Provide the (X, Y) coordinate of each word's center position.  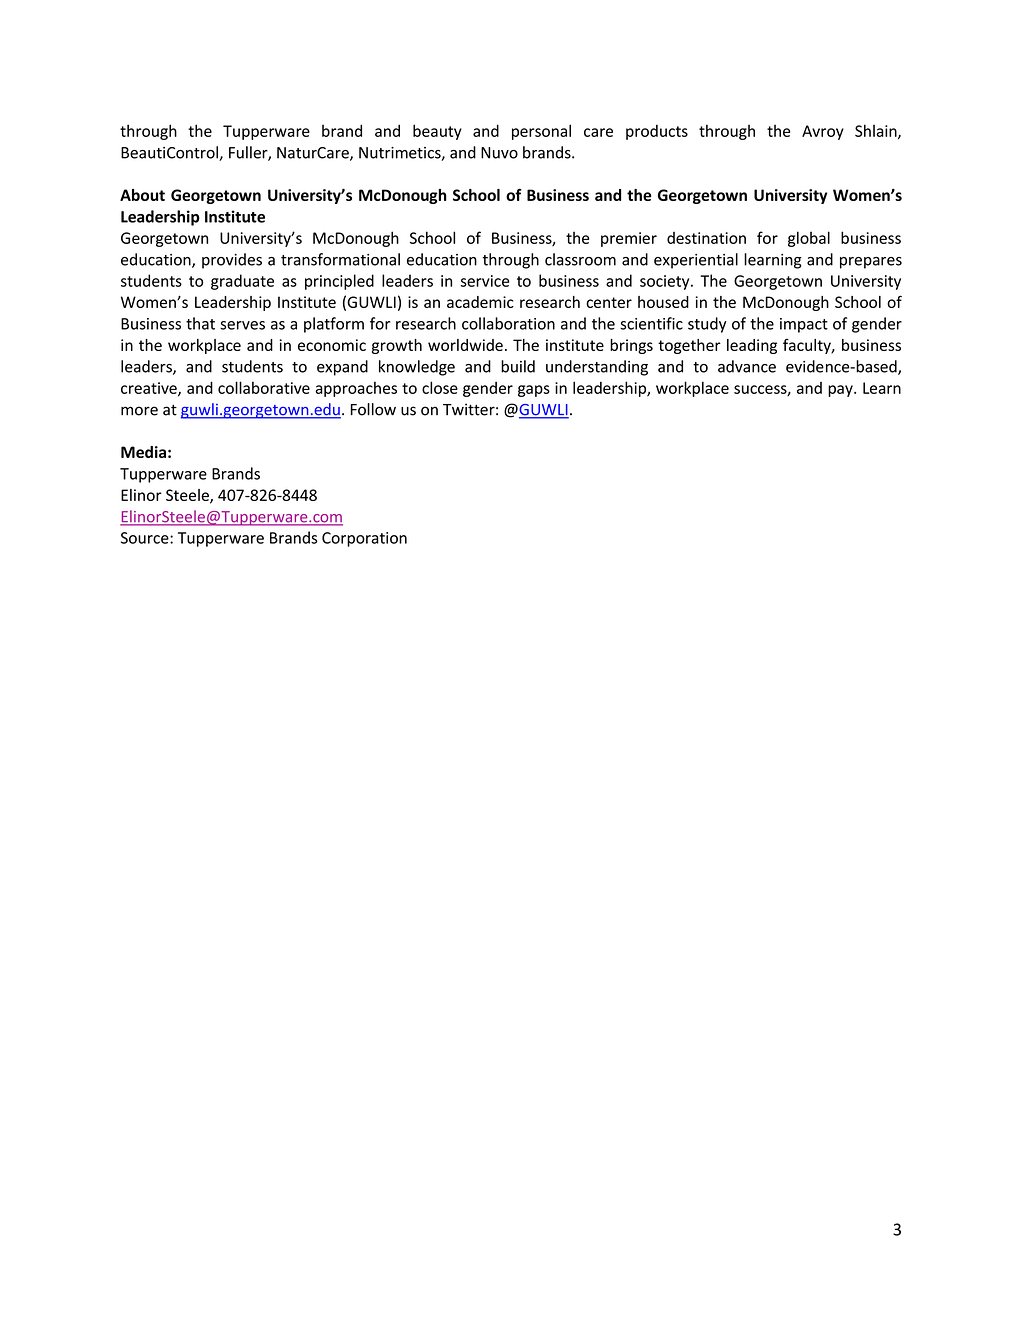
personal (541, 132)
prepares (871, 263)
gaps (534, 391)
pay (841, 391)
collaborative (264, 387)
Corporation (364, 539)
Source (146, 538)
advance (747, 366)
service (485, 281)
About (142, 195)
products (657, 132)
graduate (242, 282)
